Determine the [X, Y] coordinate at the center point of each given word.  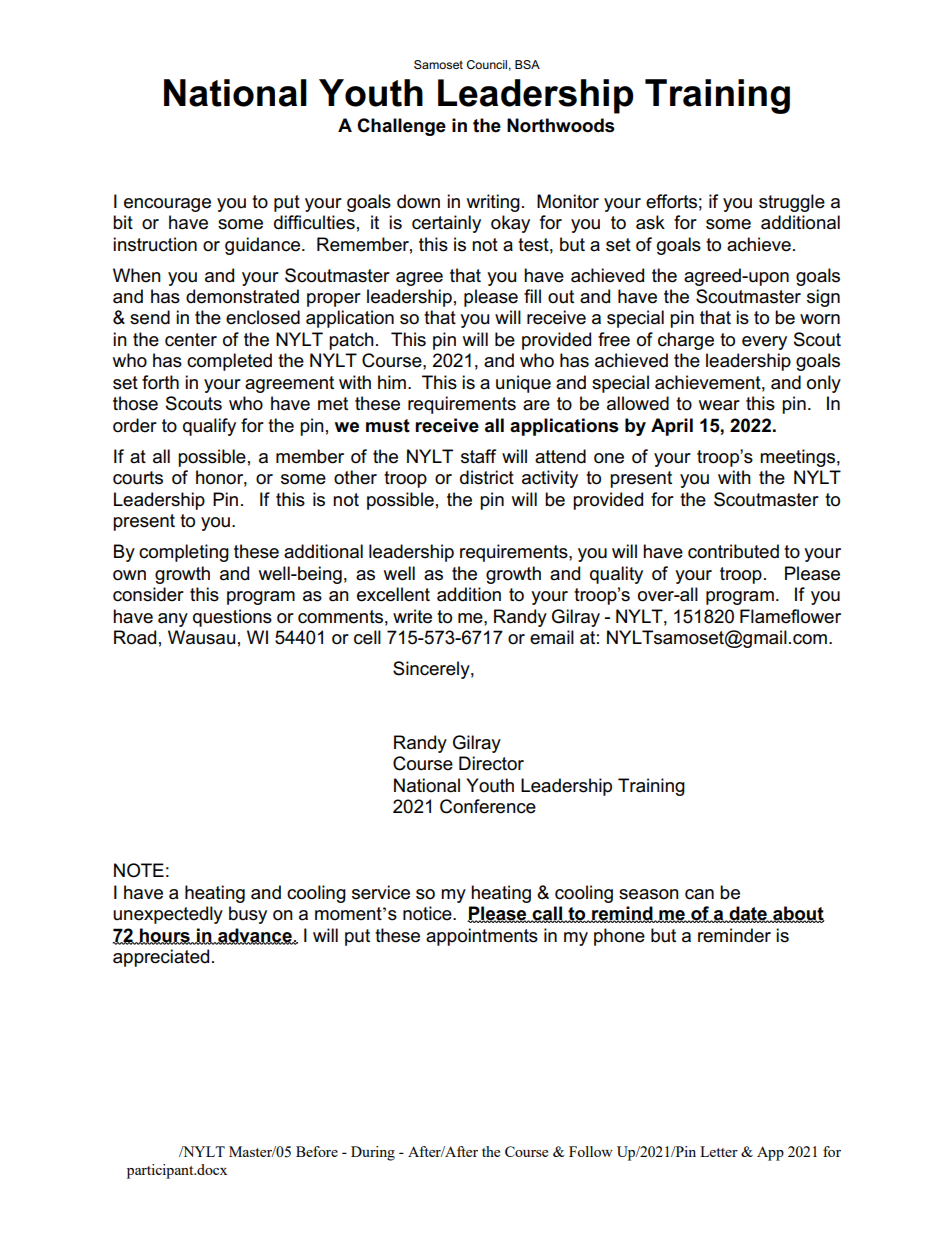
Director [491, 763]
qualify [209, 427]
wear [719, 405]
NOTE [139, 870]
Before [317, 1151]
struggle [792, 203]
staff [478, 456]
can [699, 894]
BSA [527, 64]
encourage [167, 205]
